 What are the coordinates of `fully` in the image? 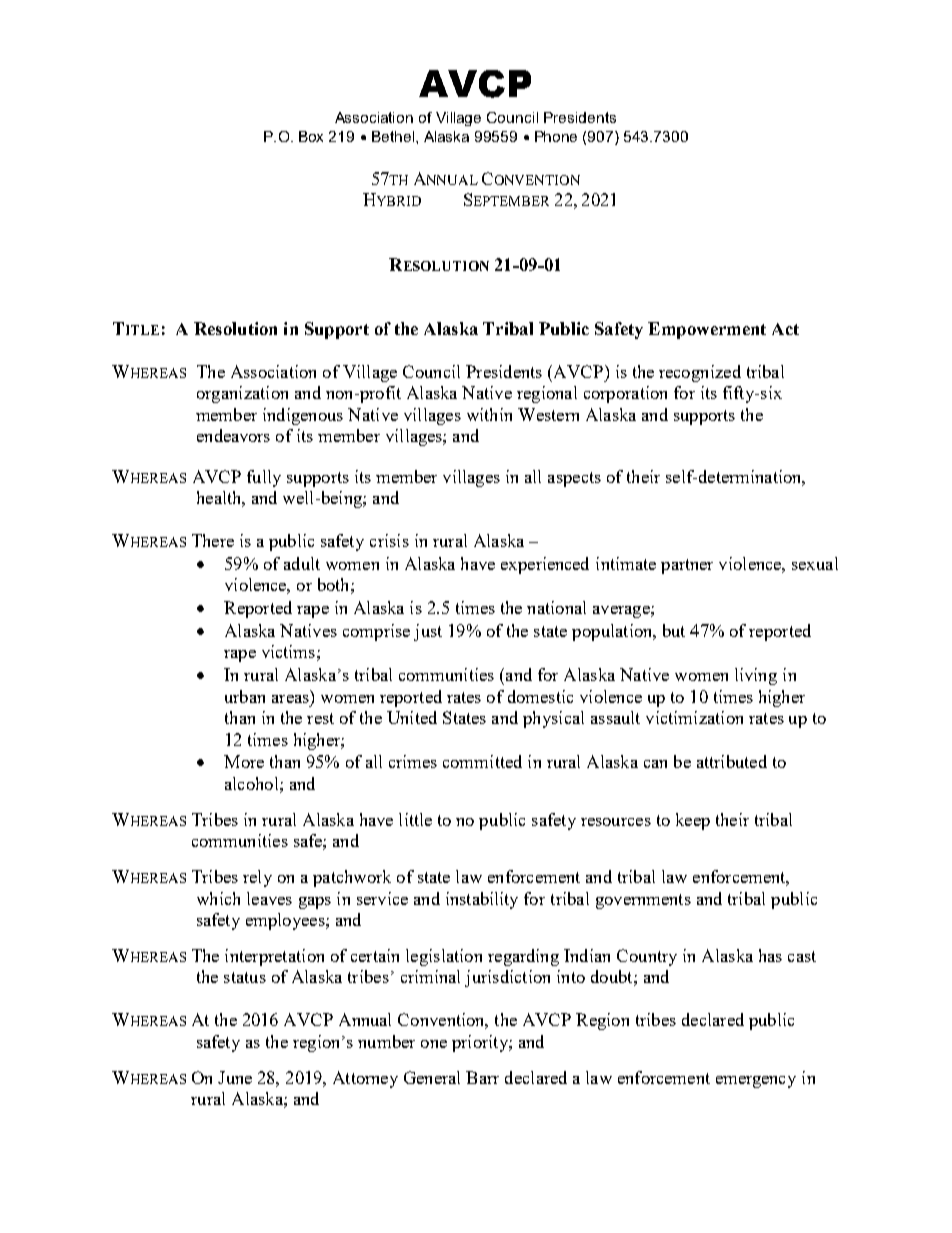 It's located at (264, 478).
